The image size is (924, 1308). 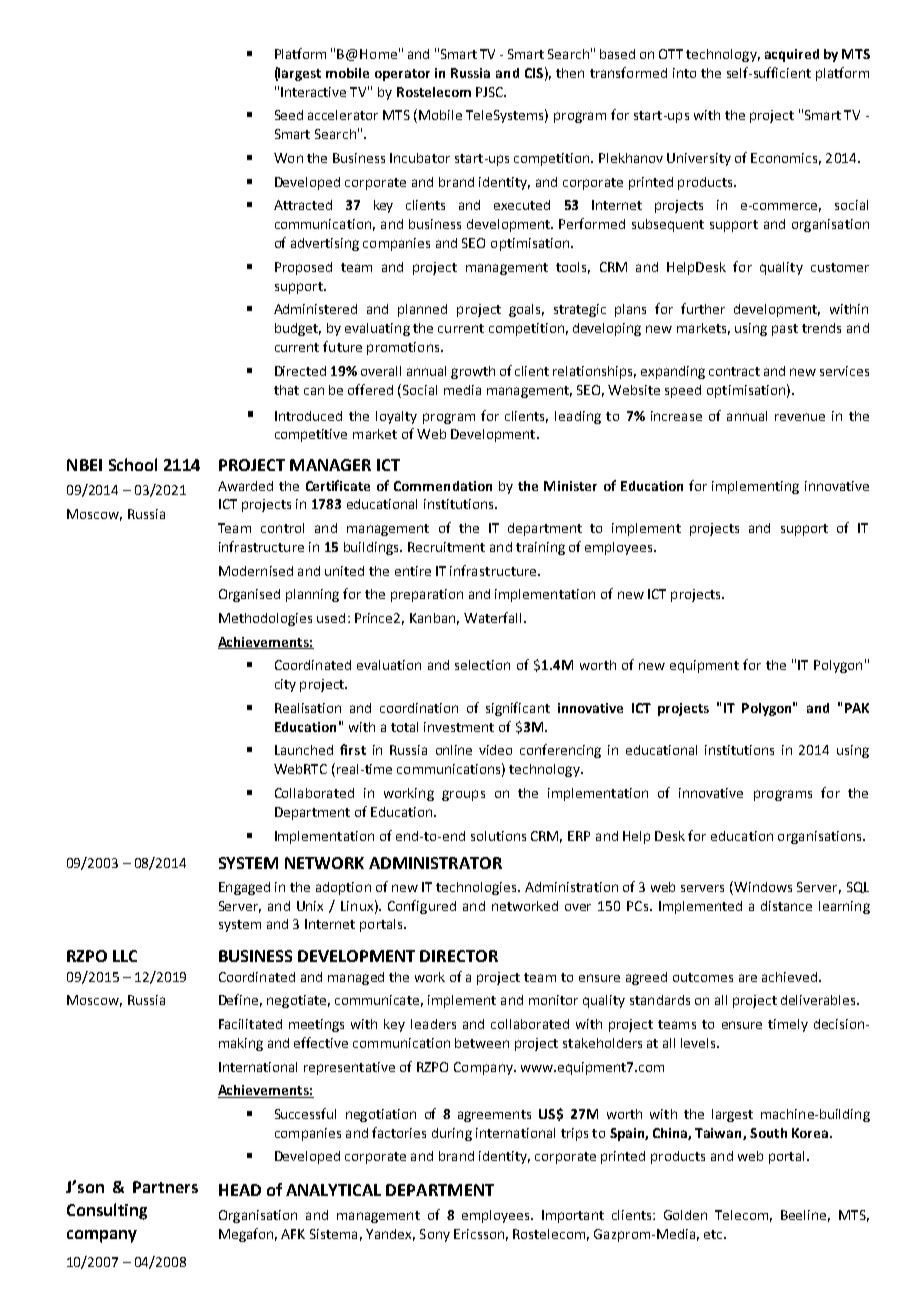 I want to click on selection, so click(x=482, y=665).
